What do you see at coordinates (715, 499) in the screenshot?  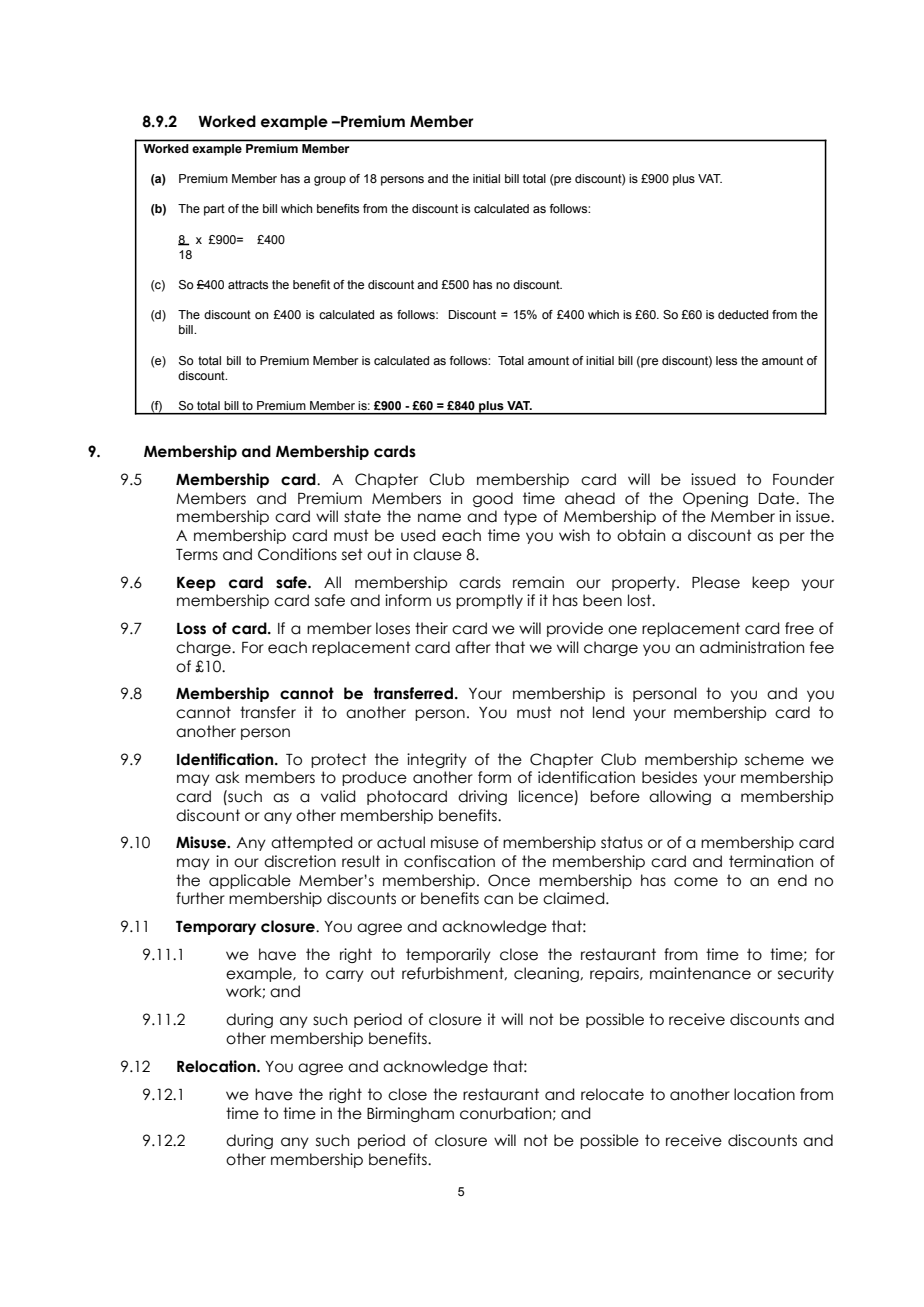 I see `Opening` at bounding box center [715, 499].
